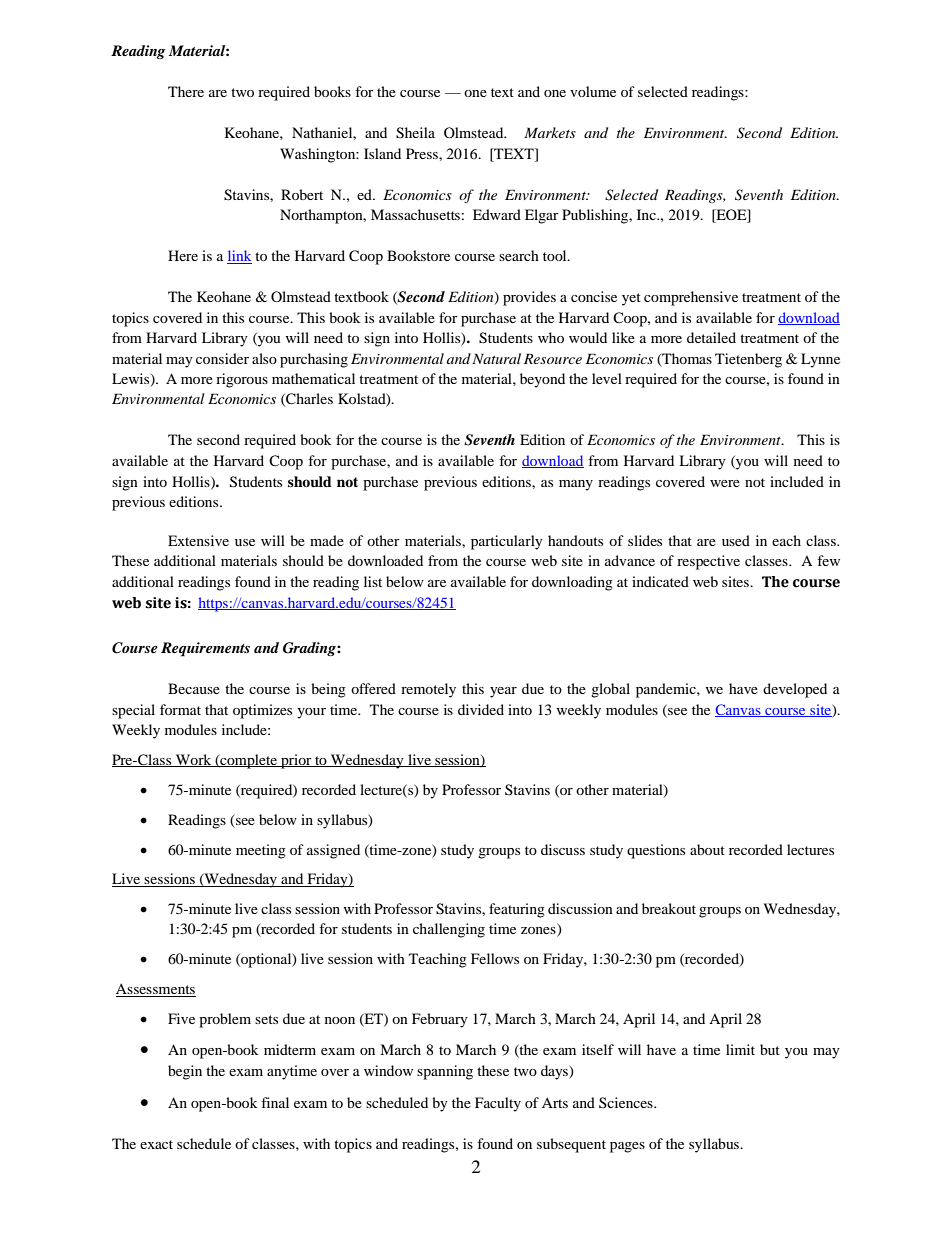 The height and width of the image is (1233, 952). I want to click on Robert, so click(302, 194).
